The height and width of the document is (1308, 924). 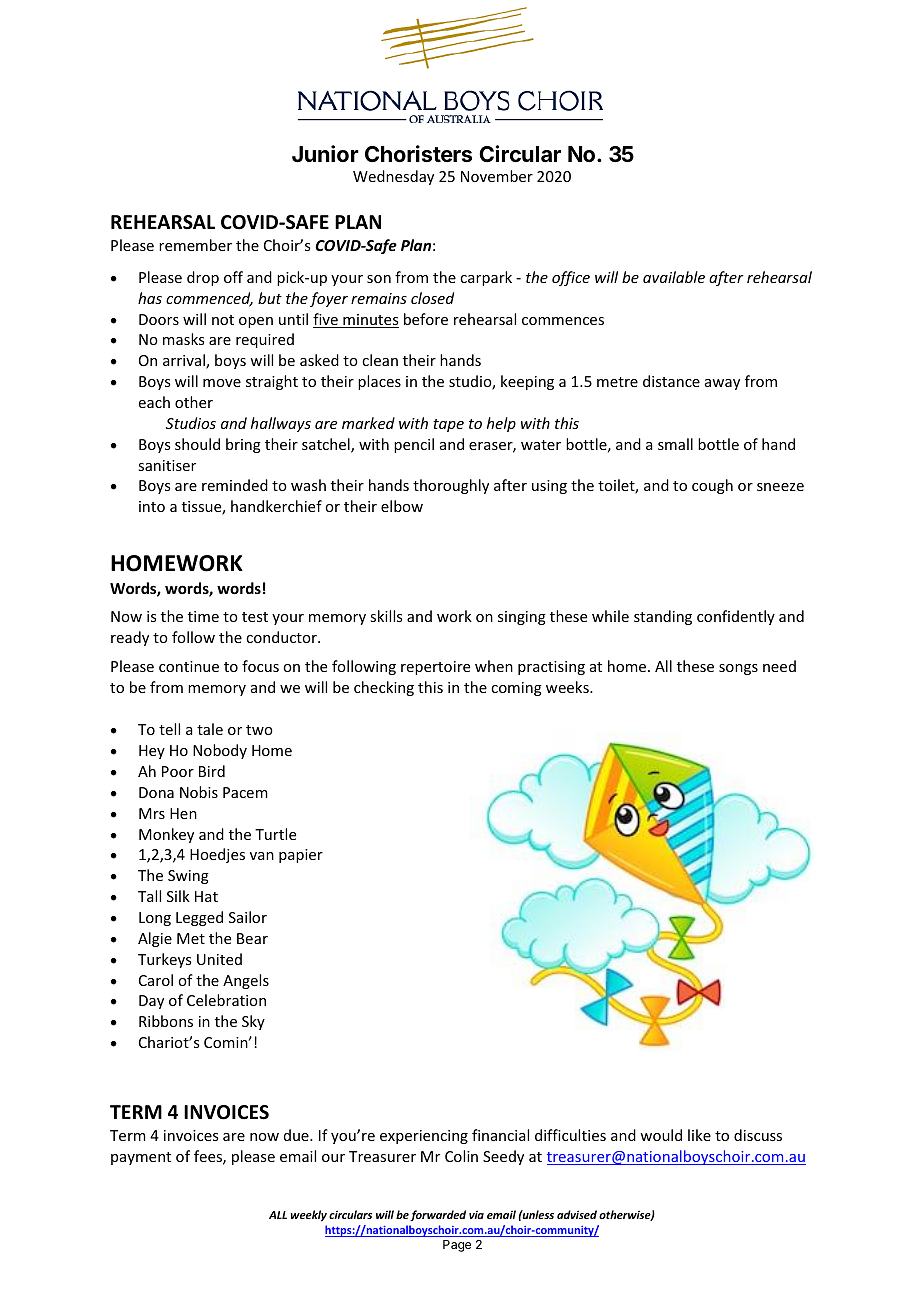 What do you see at coordinates (699, 1135) in the document?
I see `like` at bounding box center [699, 1135].
